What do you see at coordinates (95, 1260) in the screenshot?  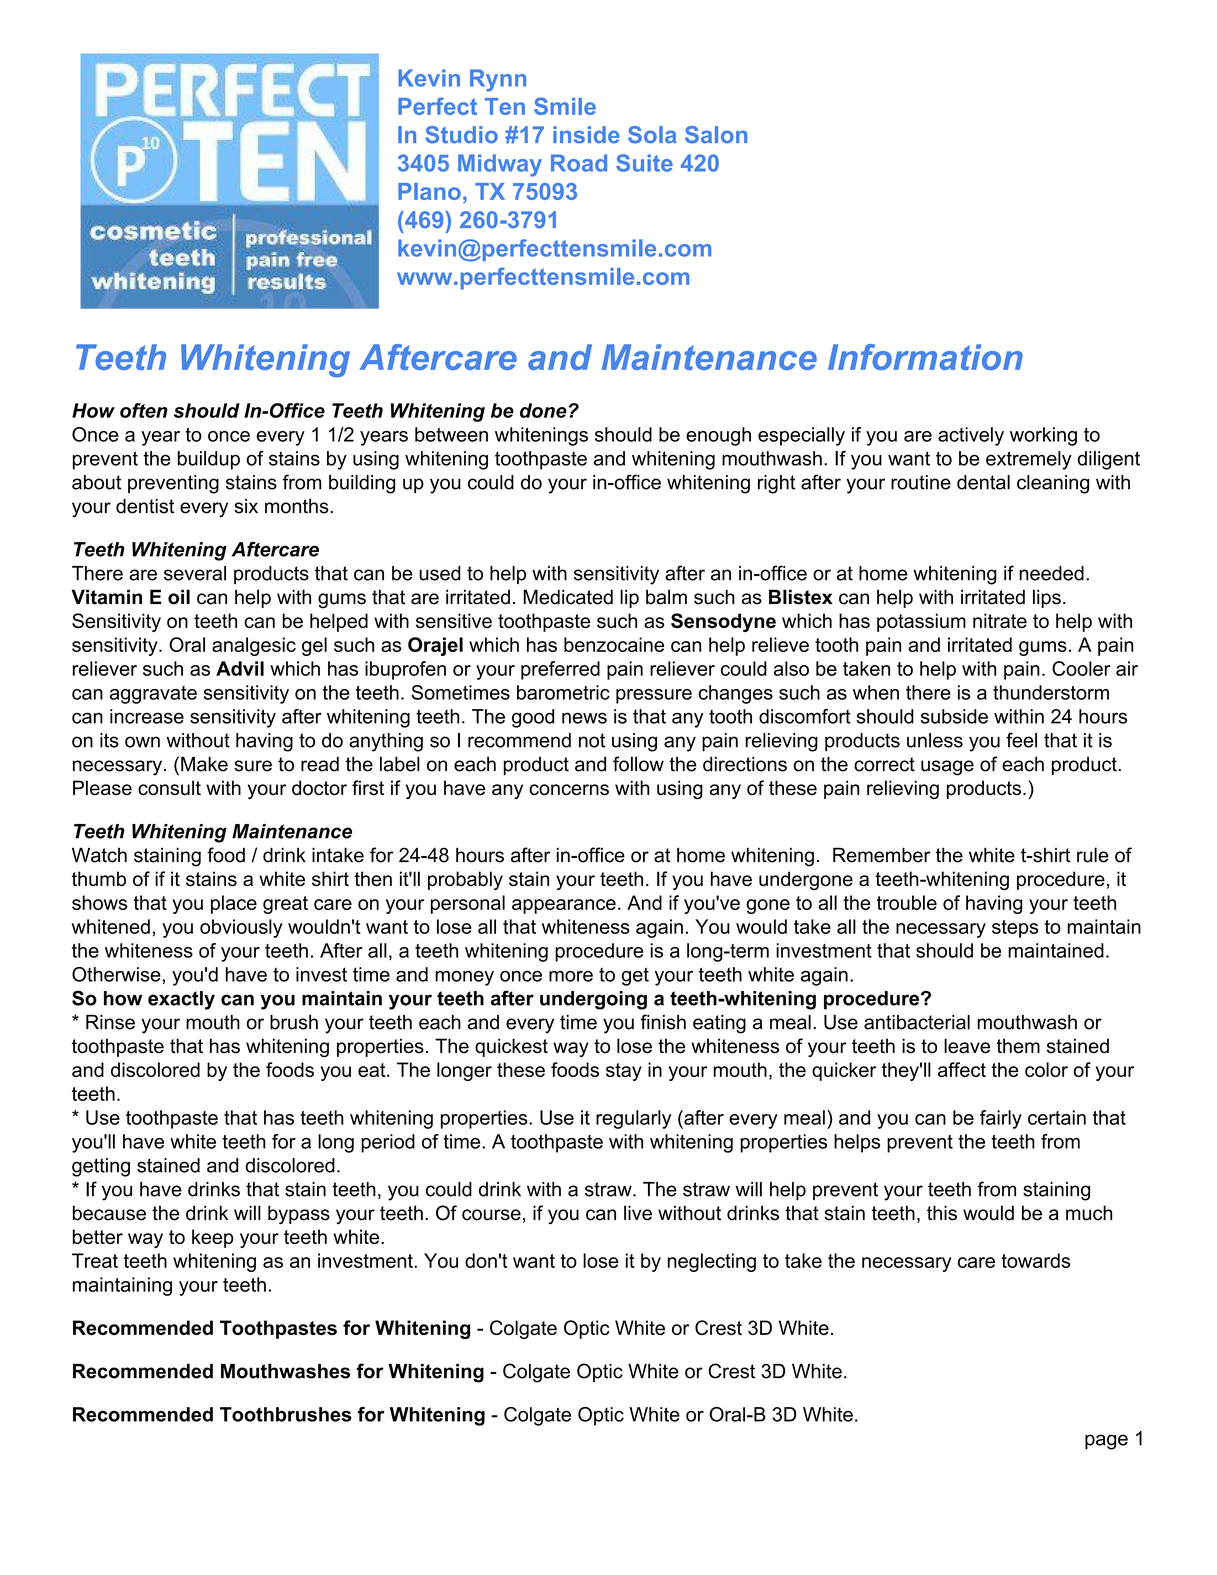 I see `Treat` at bounding box center [95, 1260].
